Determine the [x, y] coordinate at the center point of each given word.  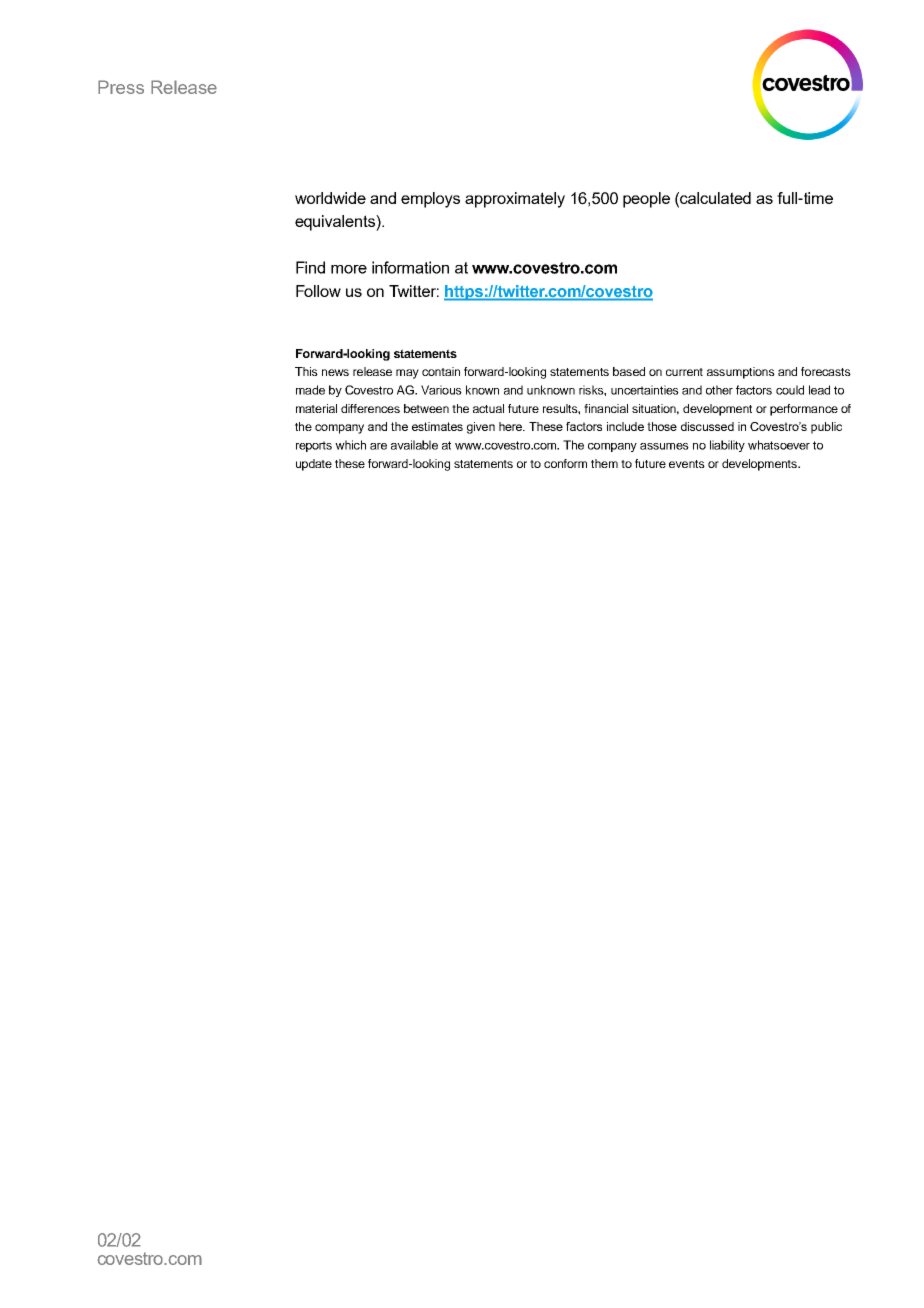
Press [121, 87]
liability [727, 446]
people [646, 200]
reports [314, 446]
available [414, 445]
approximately [515, 200]
